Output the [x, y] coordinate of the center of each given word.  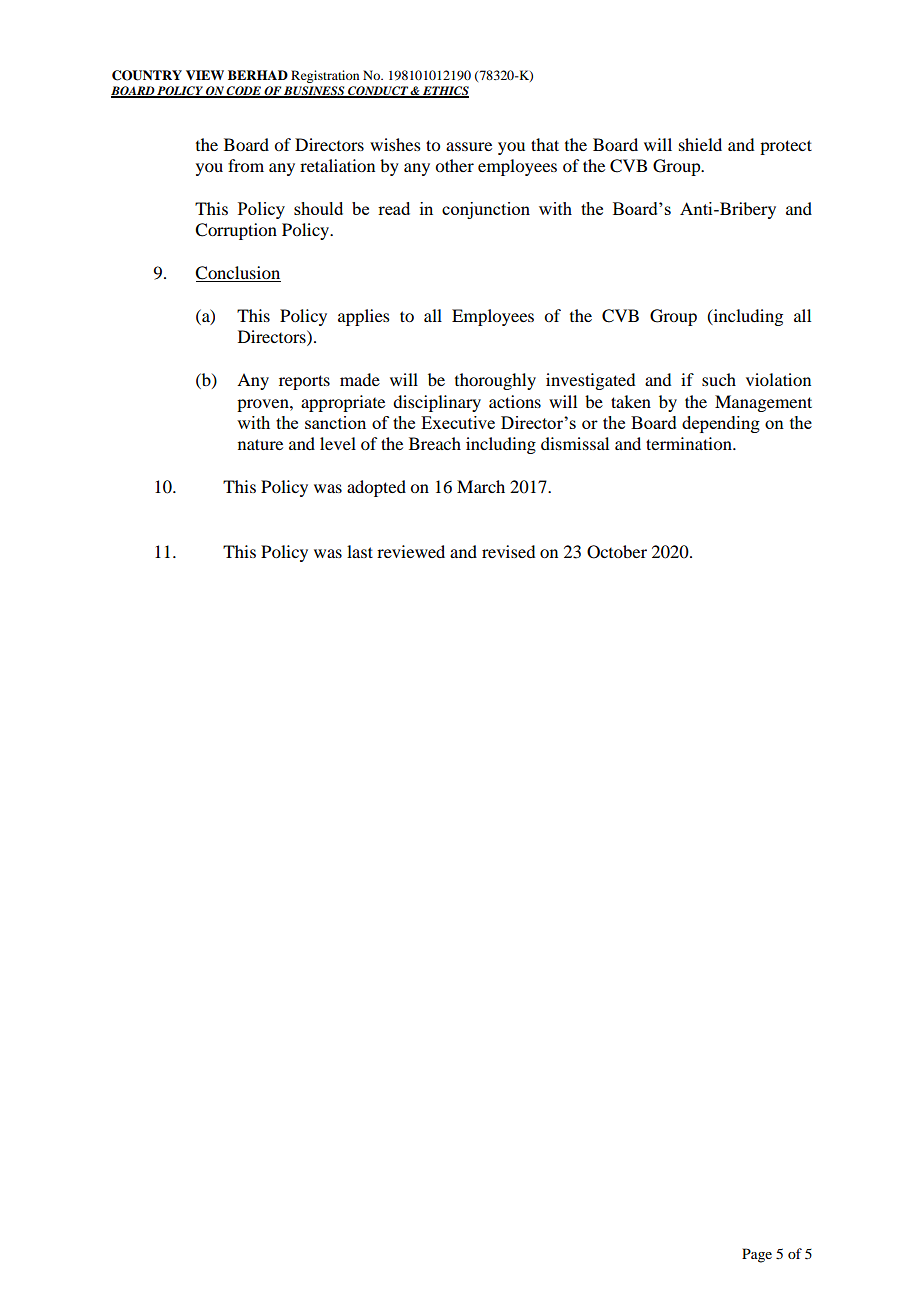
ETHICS [445, 92]
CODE [244, 92]
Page [757, 1255]
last [360, 551]
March [481, 486]
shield [700, 144]
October [617, 552]
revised [508, 551]
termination [690, 443]
